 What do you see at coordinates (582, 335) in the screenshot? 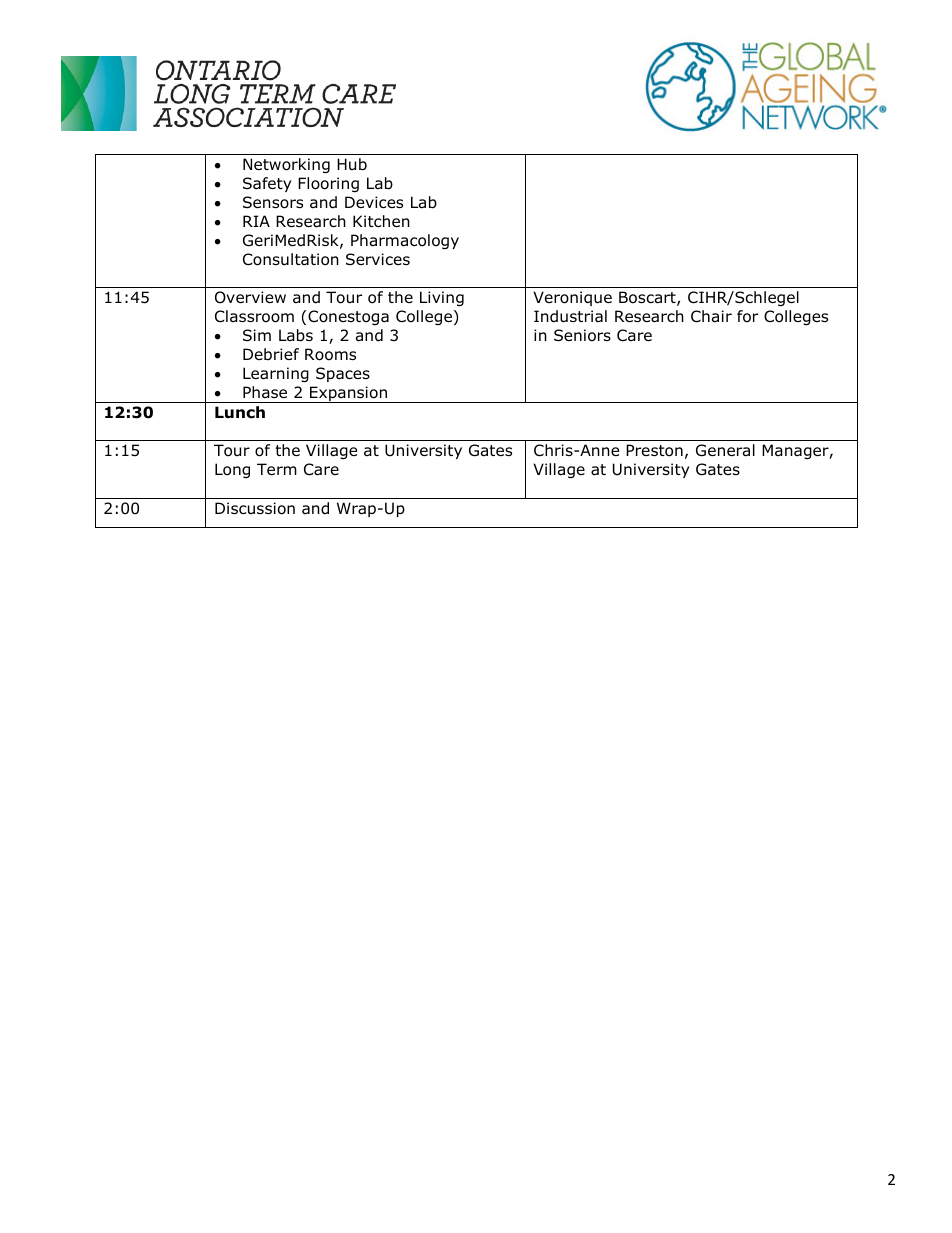
I see `Seniors` at bounding box center [582, 335].
